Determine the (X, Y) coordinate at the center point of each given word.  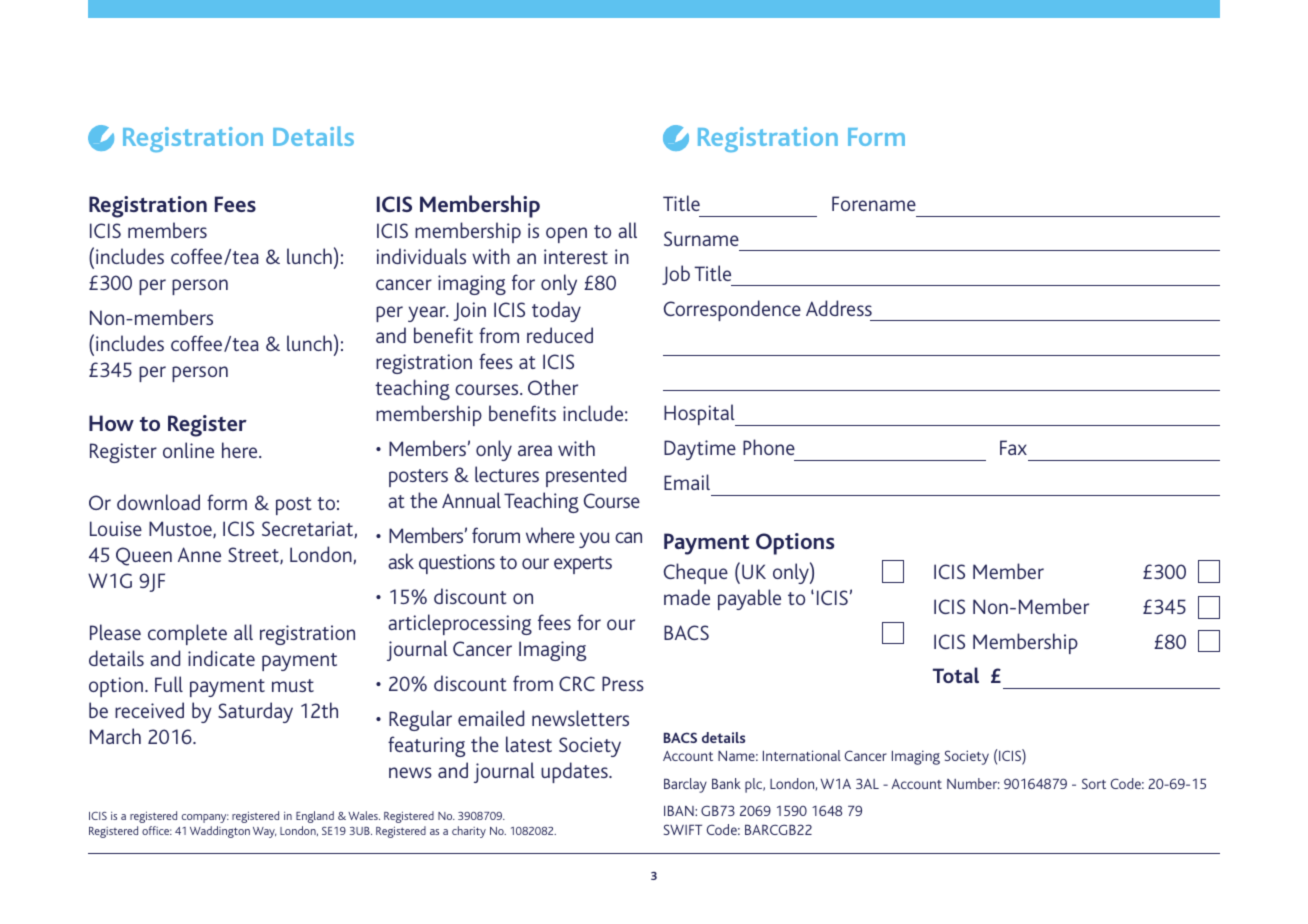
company (205, 818)
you (594, 540)
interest (576, 256)
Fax (1013, 447)
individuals (421, 256)
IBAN (680, 811)
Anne (199, 554)
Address (839, 308)
